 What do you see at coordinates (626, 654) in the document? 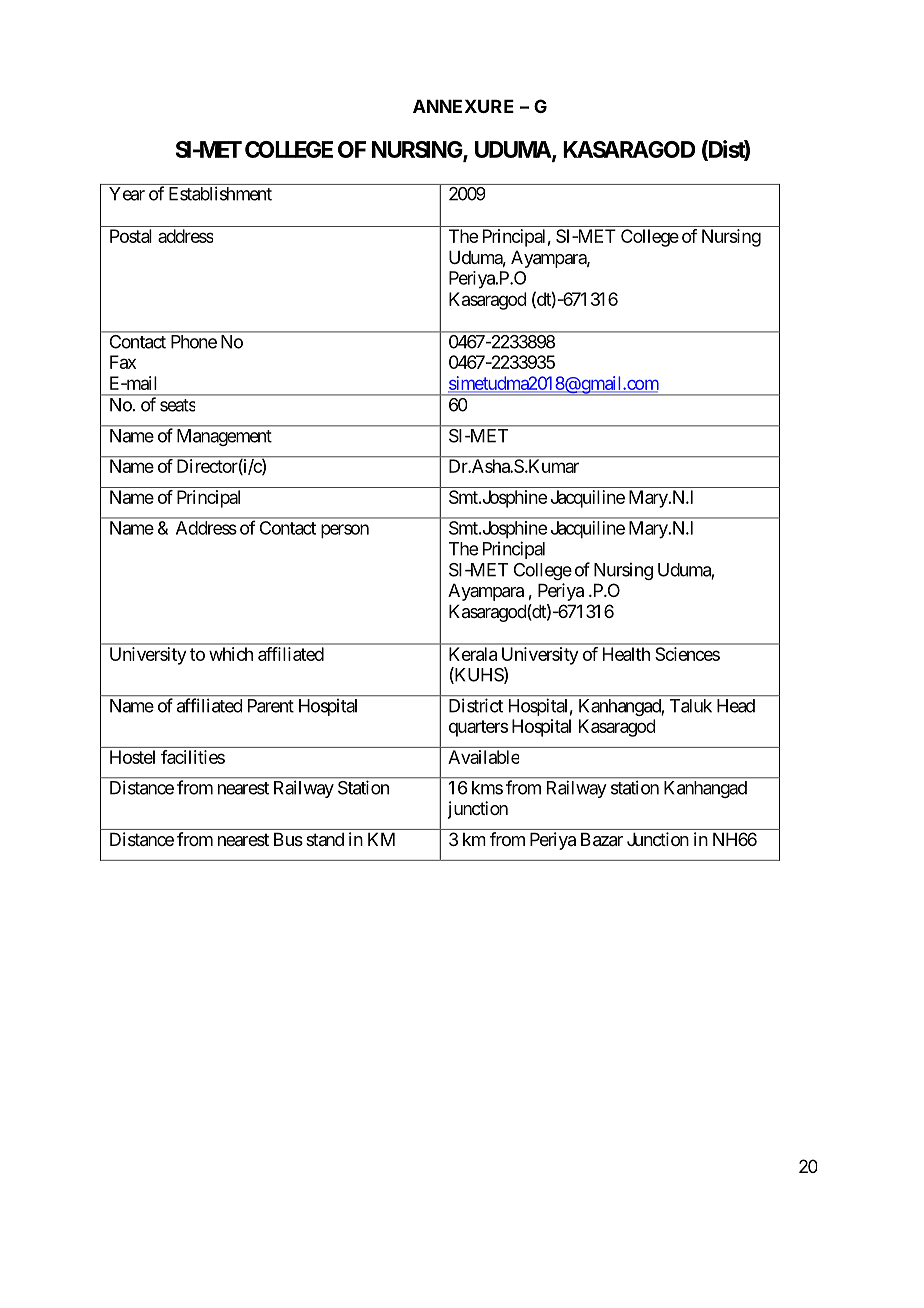
I see `Health` at bounding box center [626, 654].
